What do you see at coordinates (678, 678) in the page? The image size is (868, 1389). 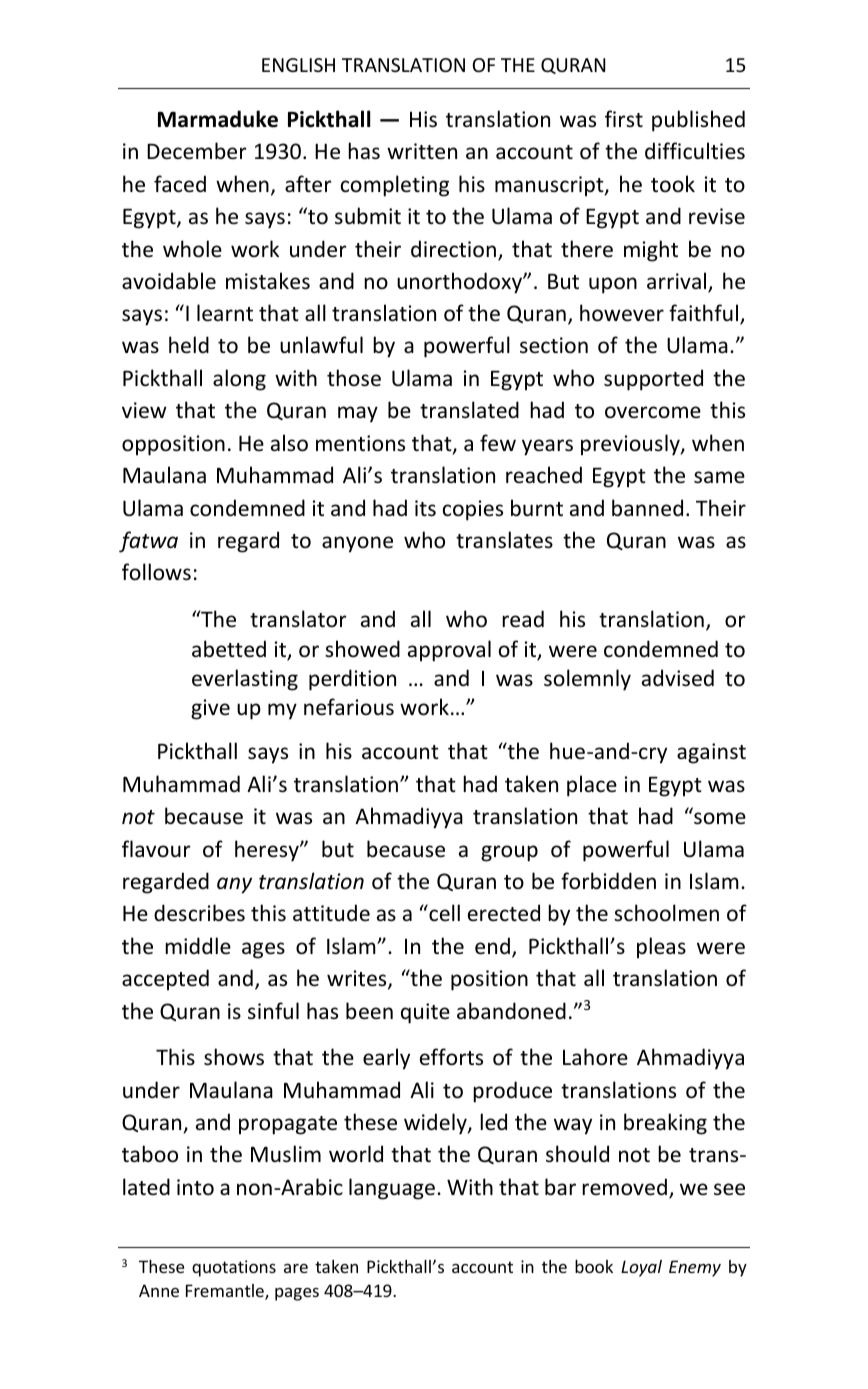 I see `advised` at bounding box center [678, 678].
